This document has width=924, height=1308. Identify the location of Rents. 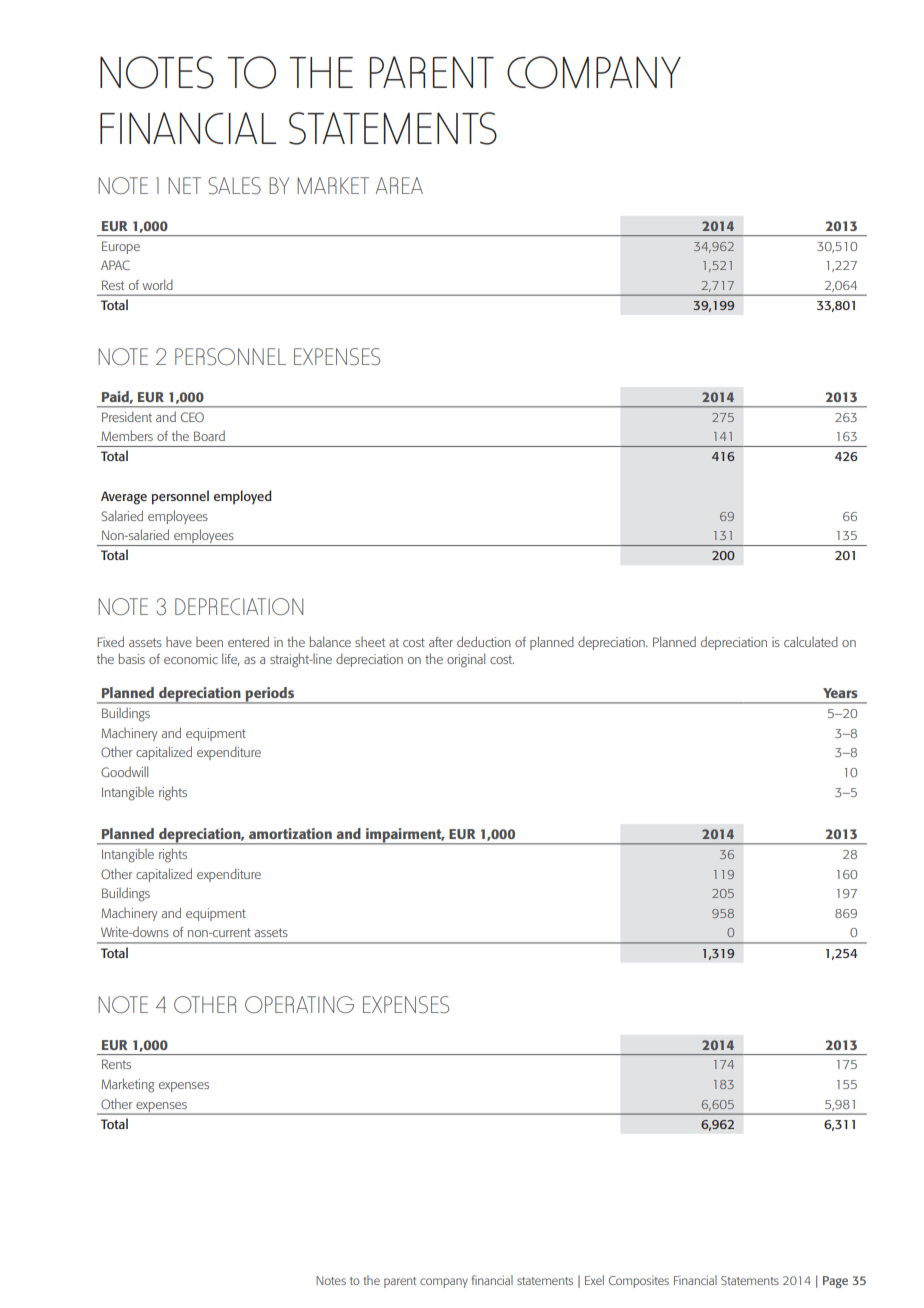
(116, 1064).
